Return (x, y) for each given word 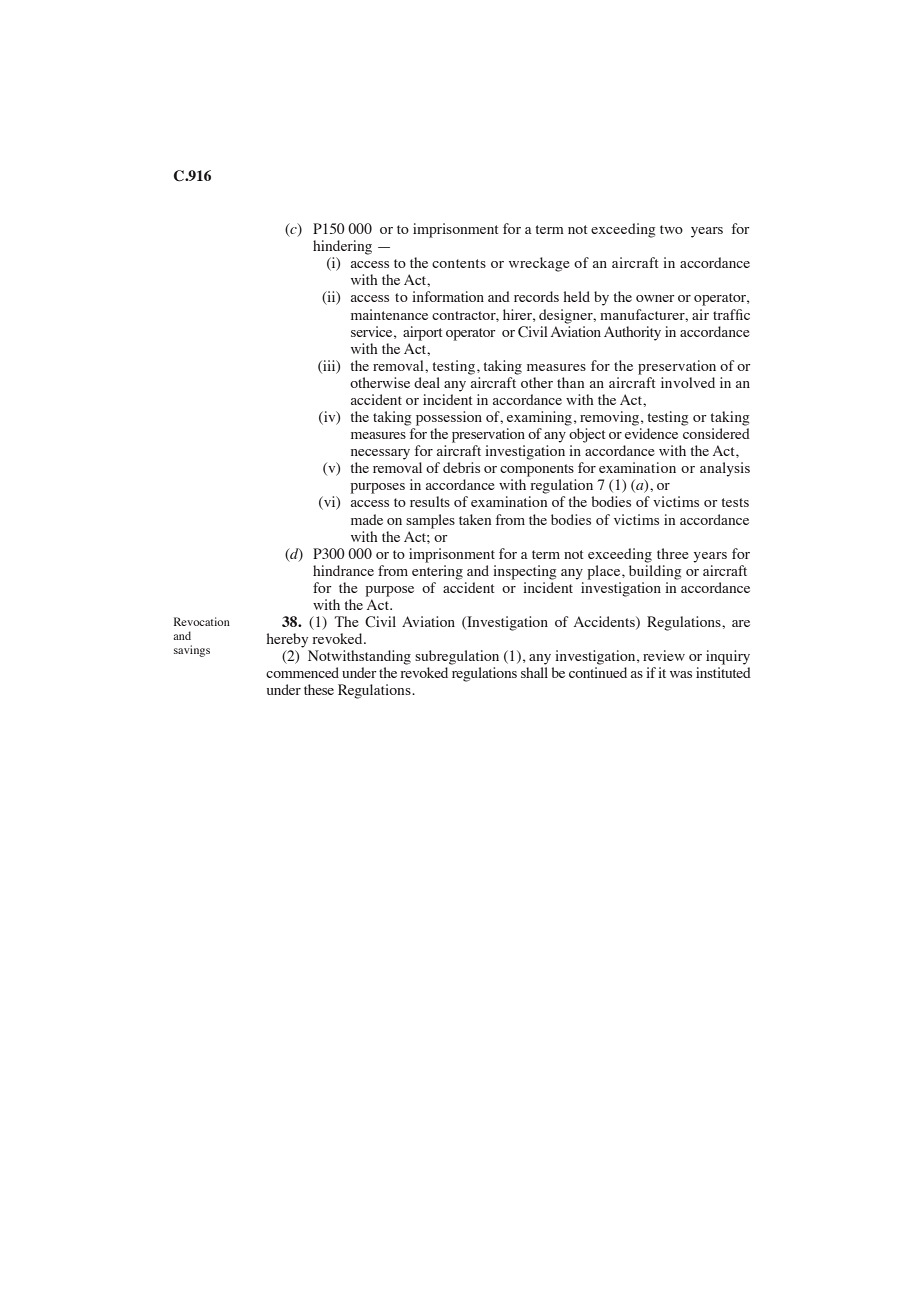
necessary (380, 454)
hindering (342, 247)
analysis (725, 469)
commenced (302, 672)
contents (459, 263)
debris (461, 467)
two (671, 229)
